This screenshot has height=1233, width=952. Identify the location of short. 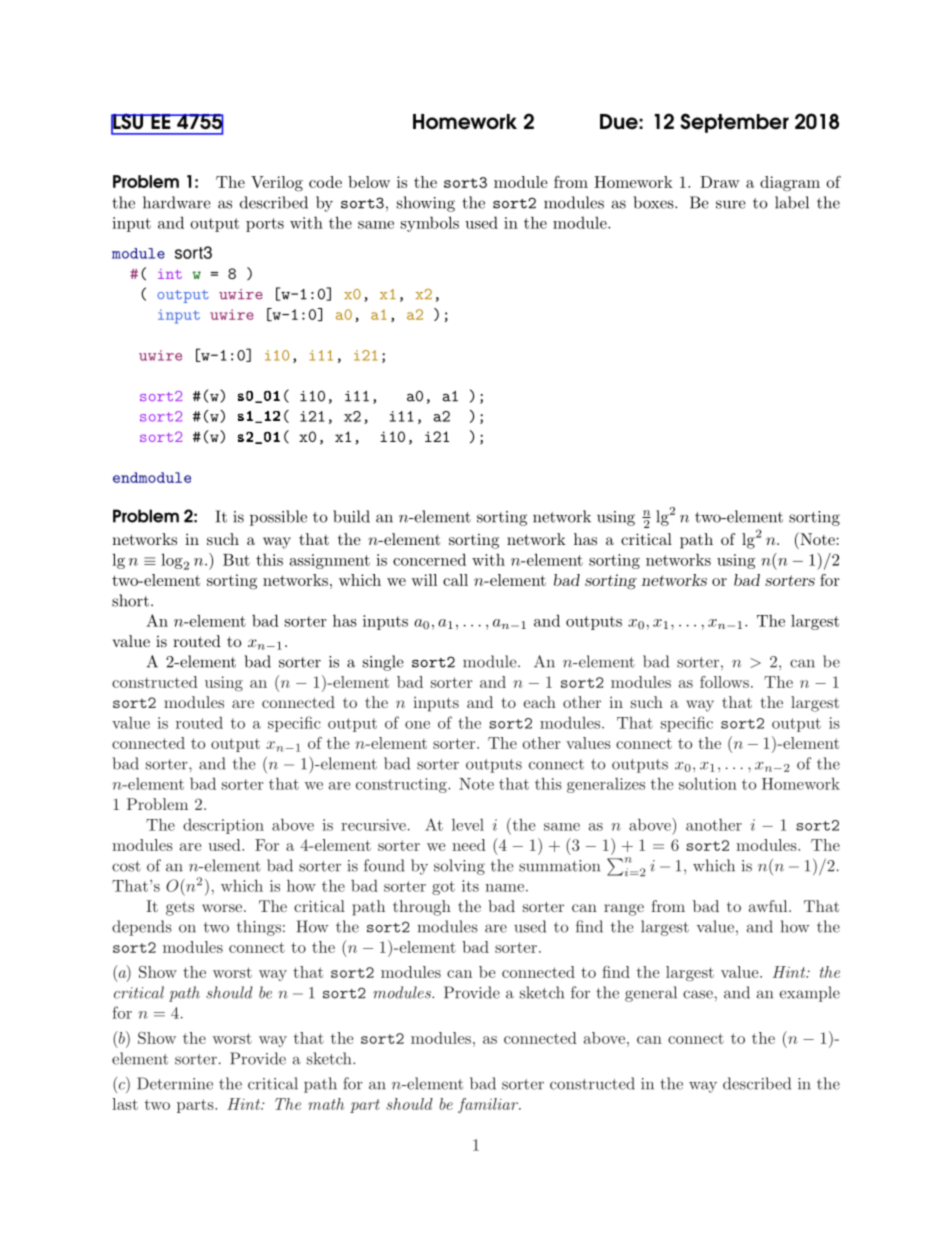
(130, 600).
